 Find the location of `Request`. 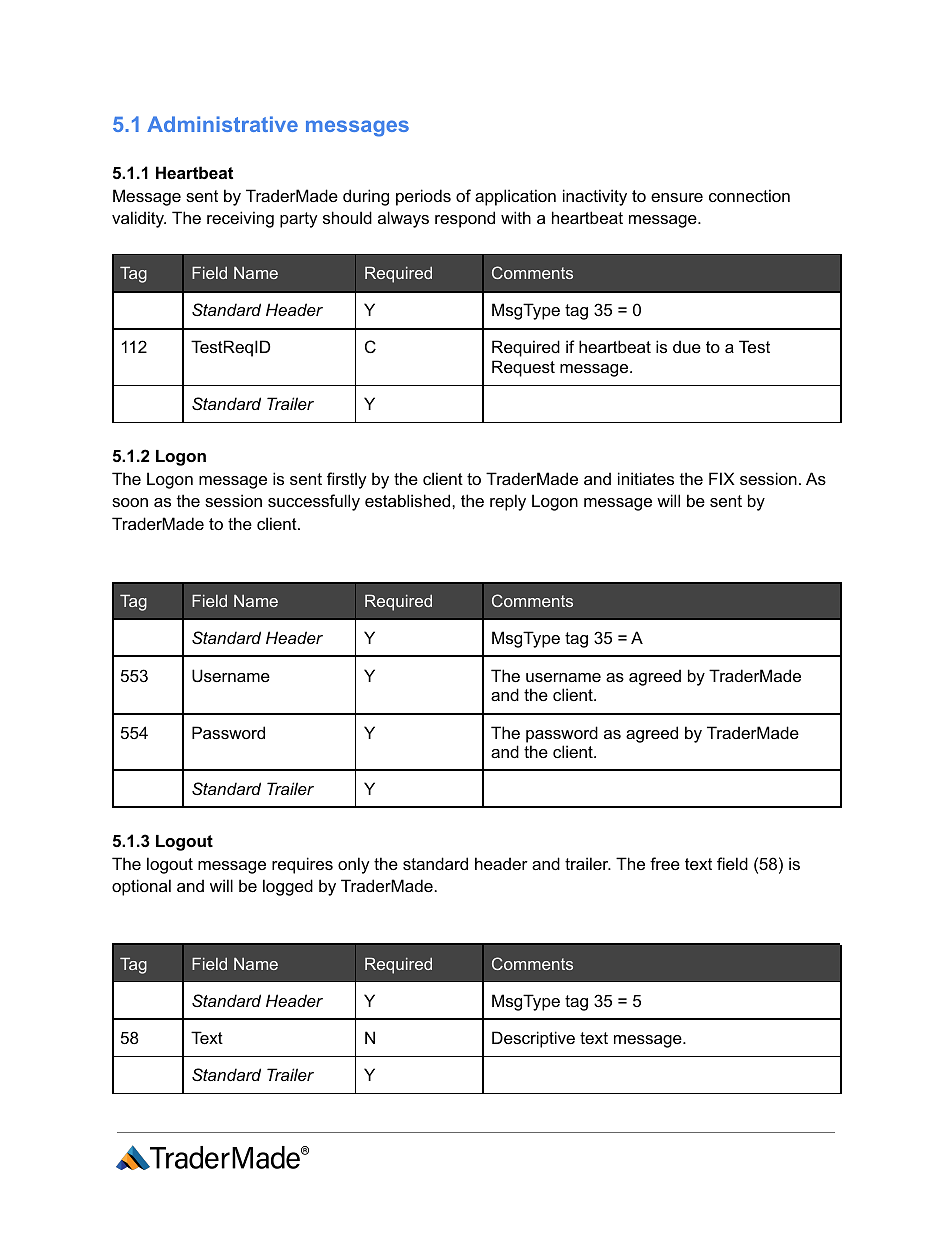

Request is located at coordinates (523, 368).
